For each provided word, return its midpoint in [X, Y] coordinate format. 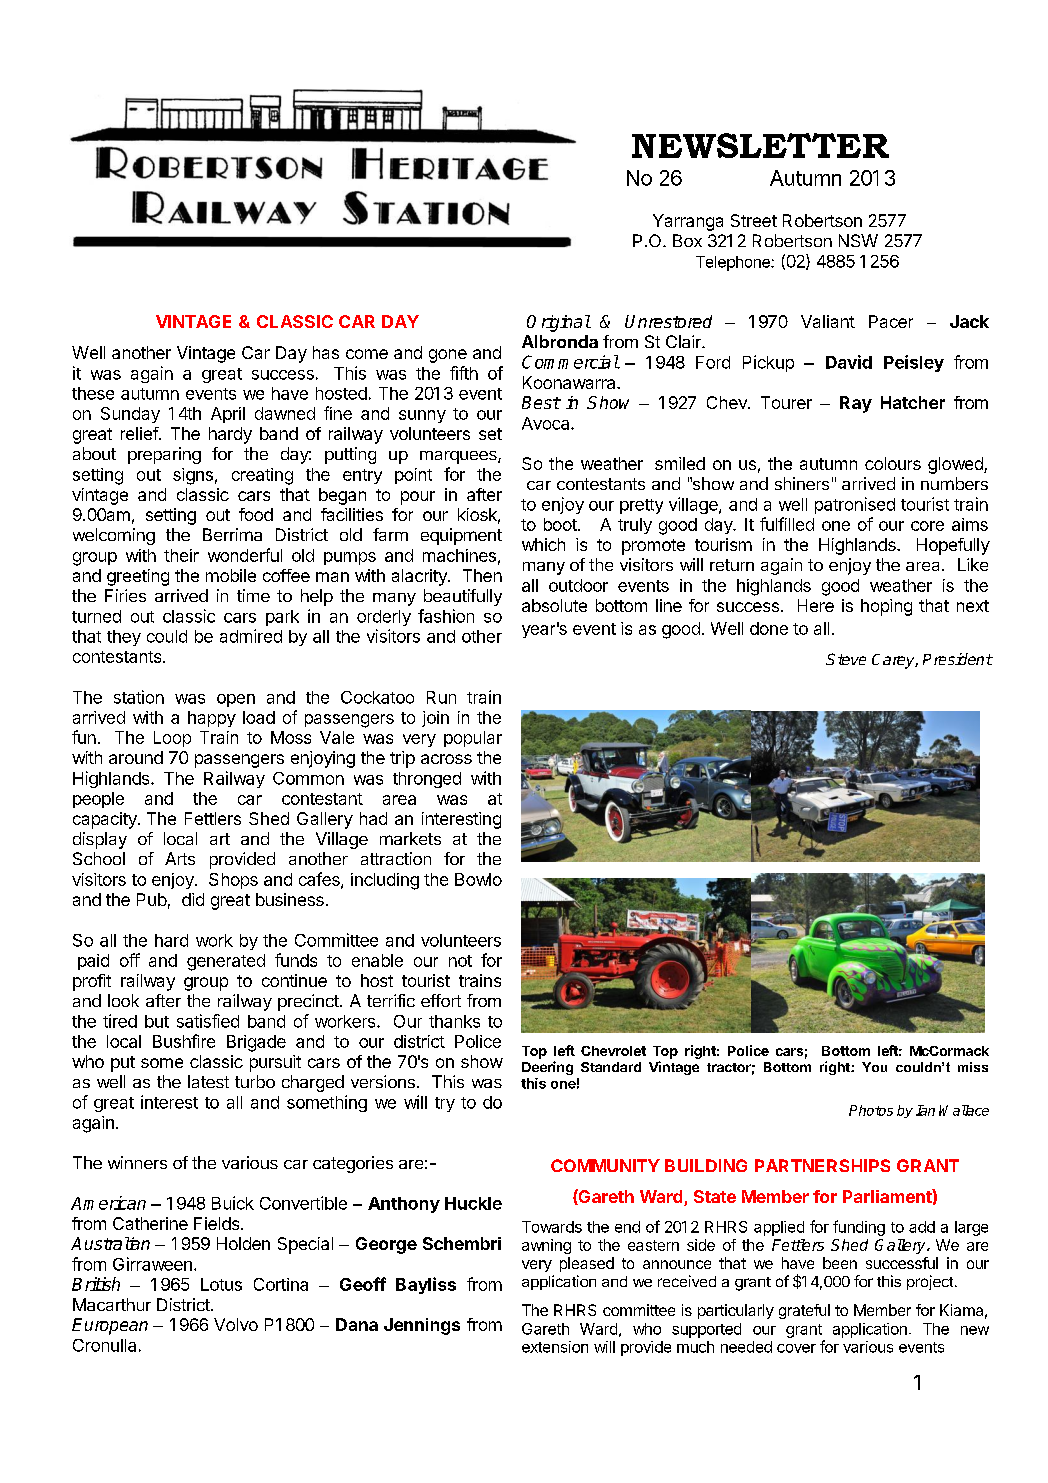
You [874, 1067]
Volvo [236, 1324]
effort [441, 1000]
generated [226, 962]
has [326, 352]
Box [687, 240]
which [543, 544]
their [181, 555]
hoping [886, 607]
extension [555, 1347]
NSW [858, 240]
